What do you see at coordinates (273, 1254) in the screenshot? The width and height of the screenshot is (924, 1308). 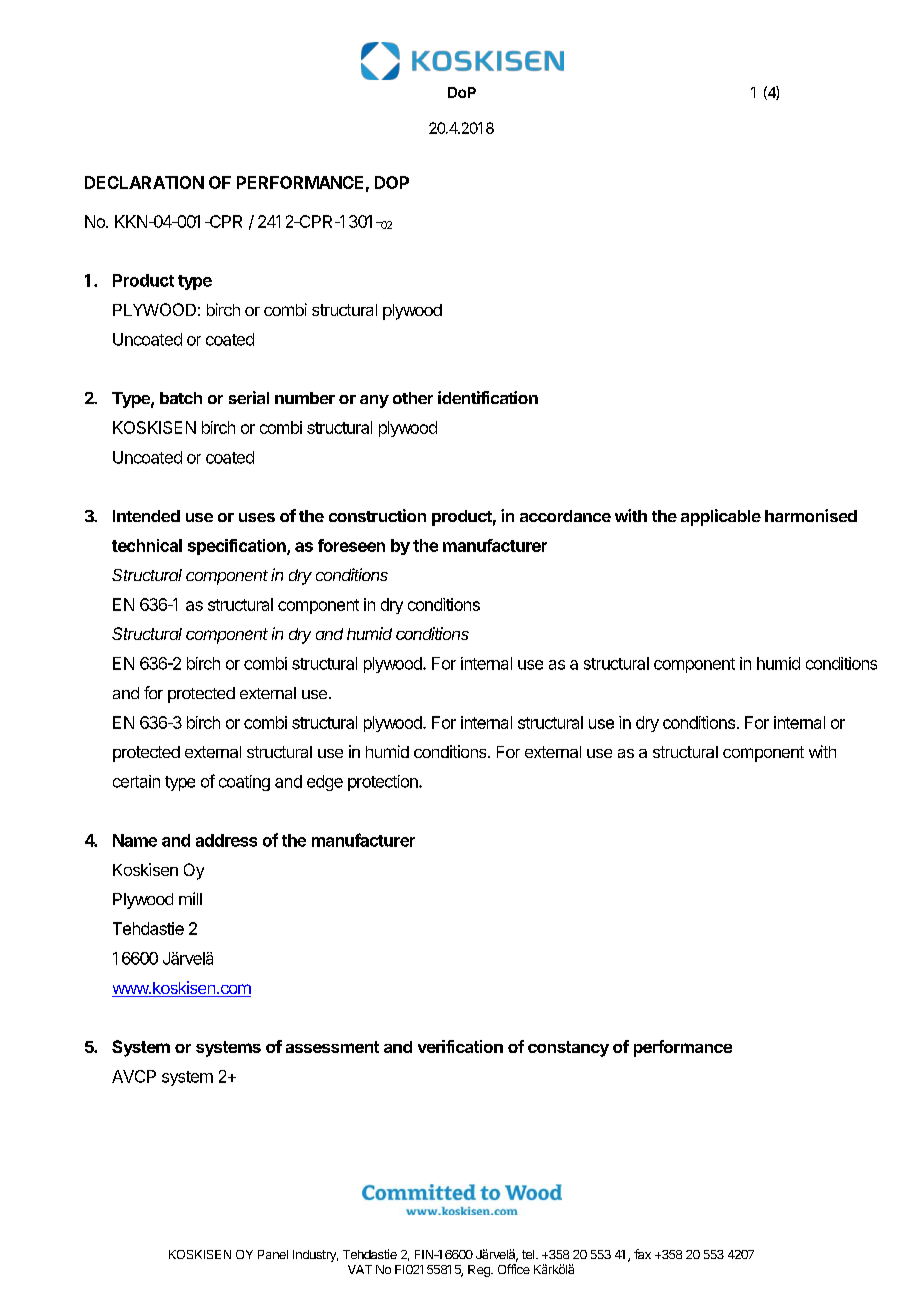 I see `Panel` at bounding box center [273, 1254].
